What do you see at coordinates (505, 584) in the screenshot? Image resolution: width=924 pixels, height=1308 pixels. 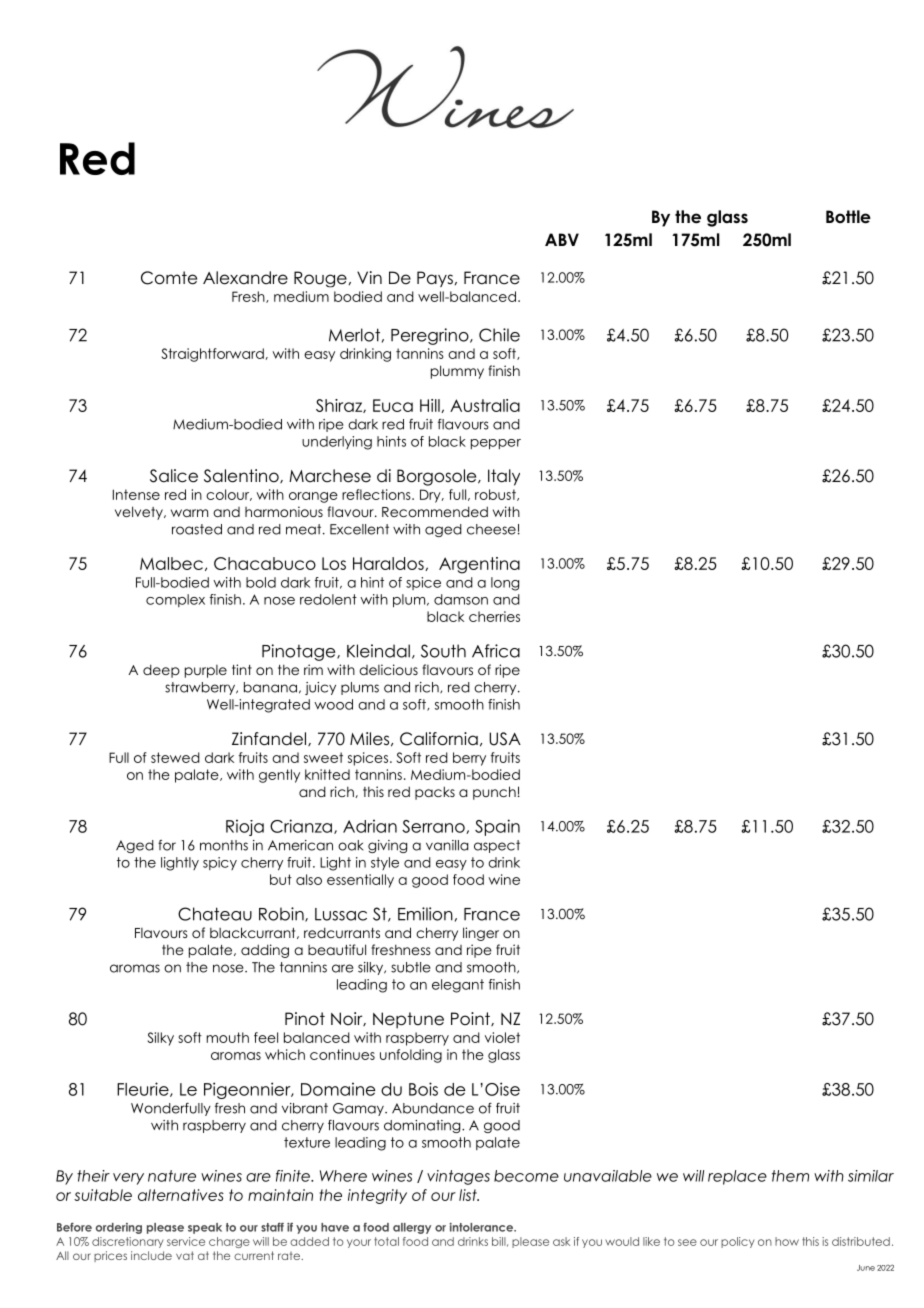 I see `long` at bounding box center [505, 584].
